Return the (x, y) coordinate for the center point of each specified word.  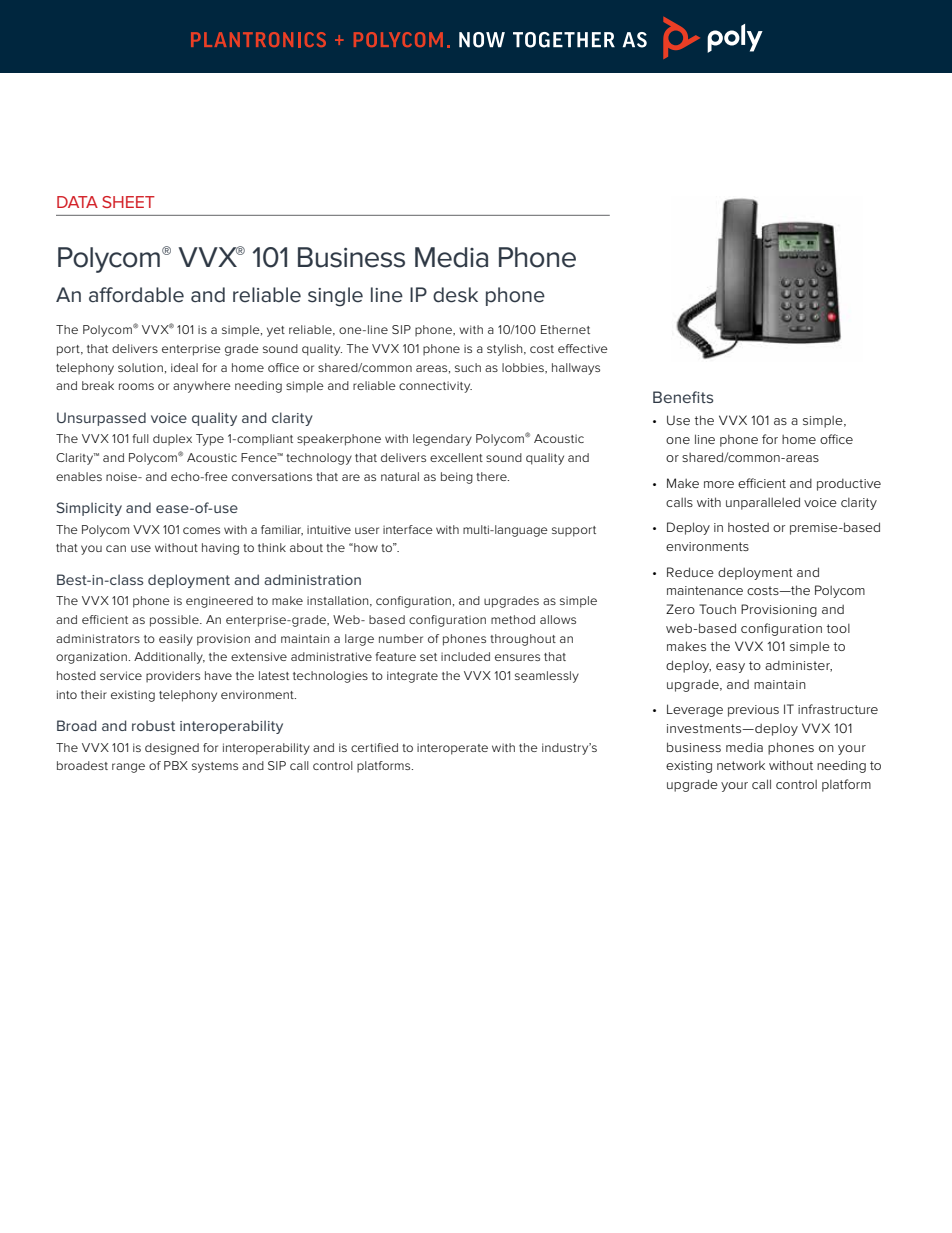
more (719, 484)
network (741, 765)
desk (455, 295)
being (457, 478)
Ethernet (565, 329)
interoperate (452, 749)
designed (172, 749)
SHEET (128, 202)
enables (79, 476)
